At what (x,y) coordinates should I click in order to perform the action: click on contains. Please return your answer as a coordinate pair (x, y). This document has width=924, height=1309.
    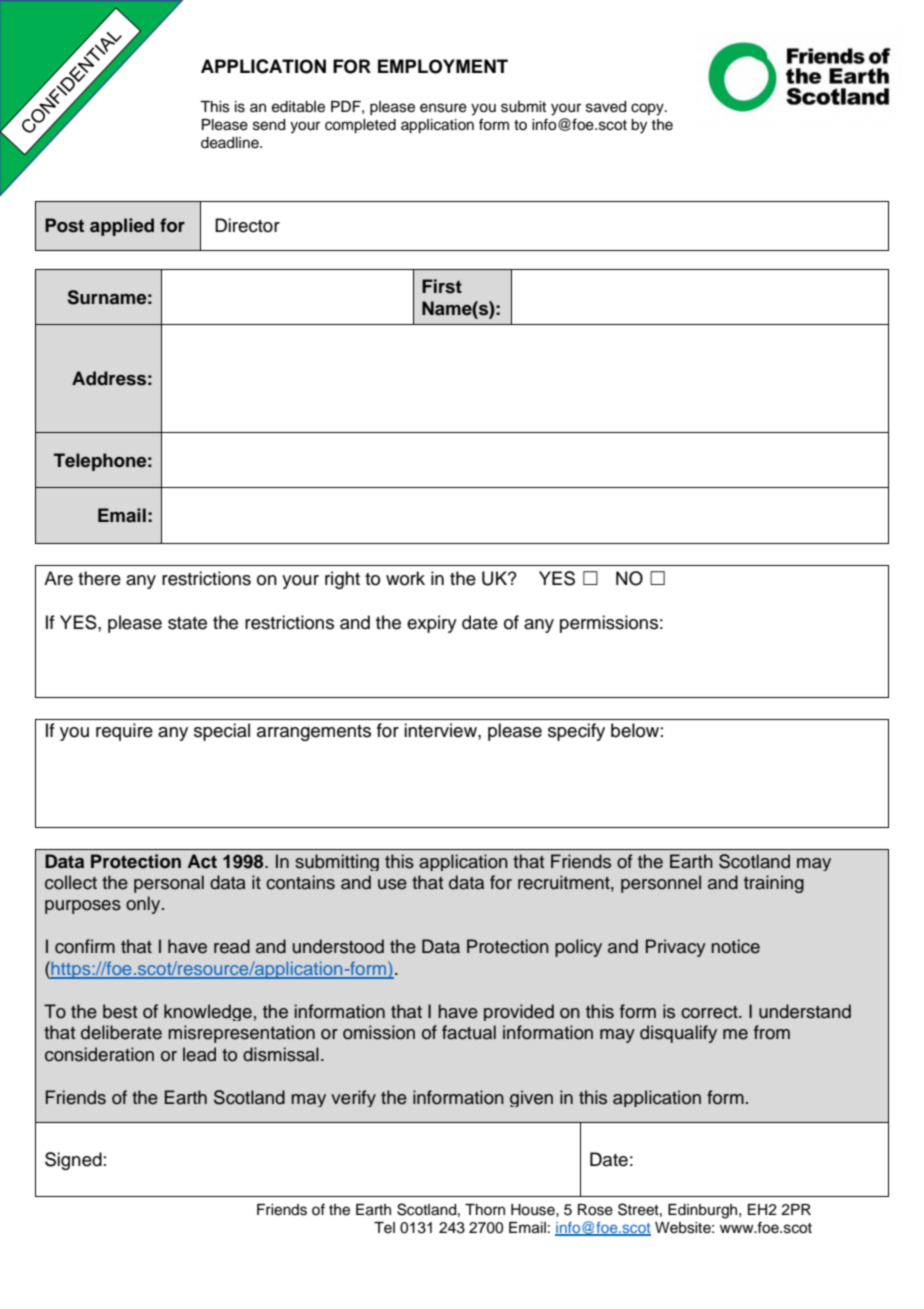
    Looking at the image, I should click on (300, 882).
